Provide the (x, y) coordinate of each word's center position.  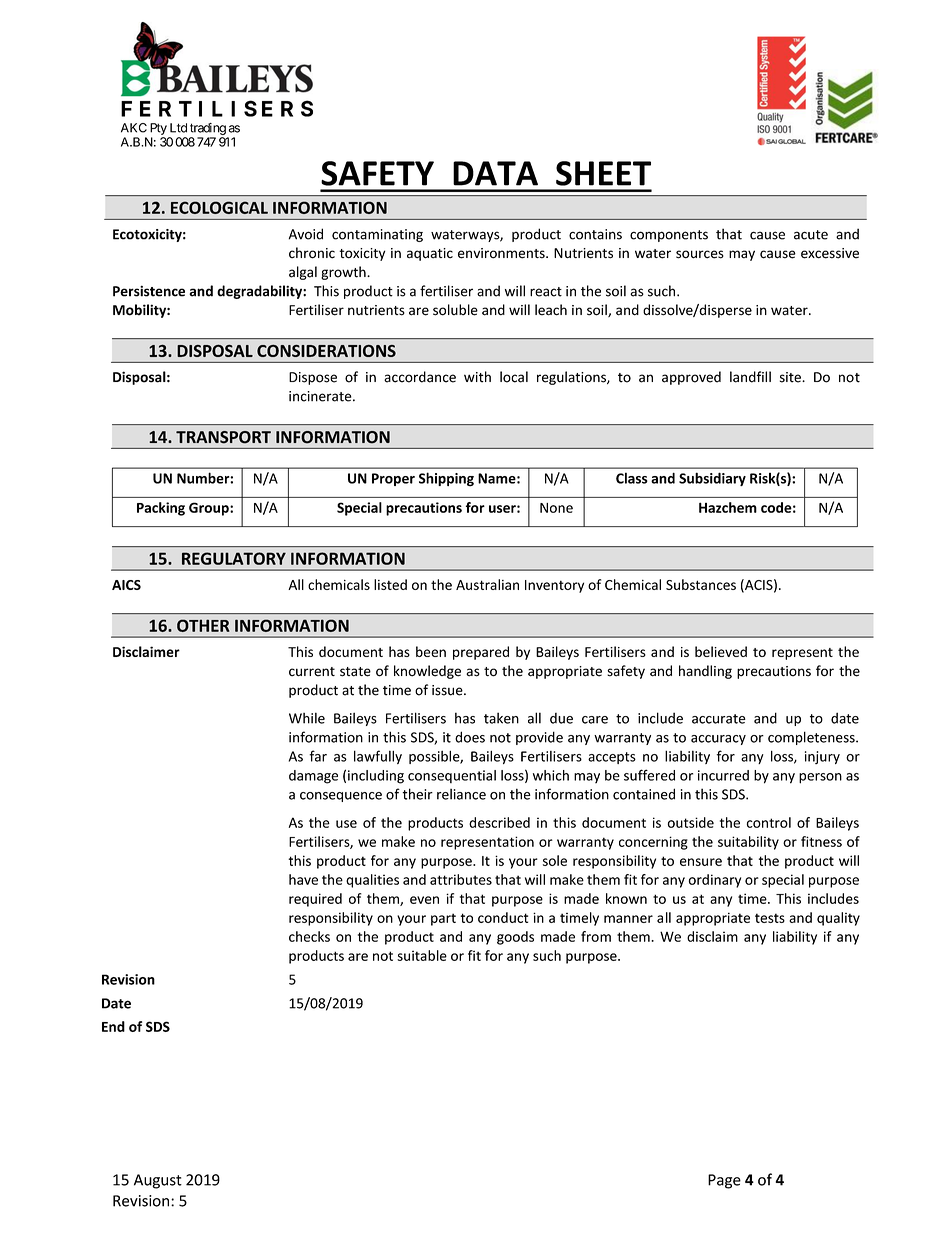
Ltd (178, 128)
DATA (495, 173)
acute (811, 235)
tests (770, 918)
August (158, 1181)
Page (724, 1181)
